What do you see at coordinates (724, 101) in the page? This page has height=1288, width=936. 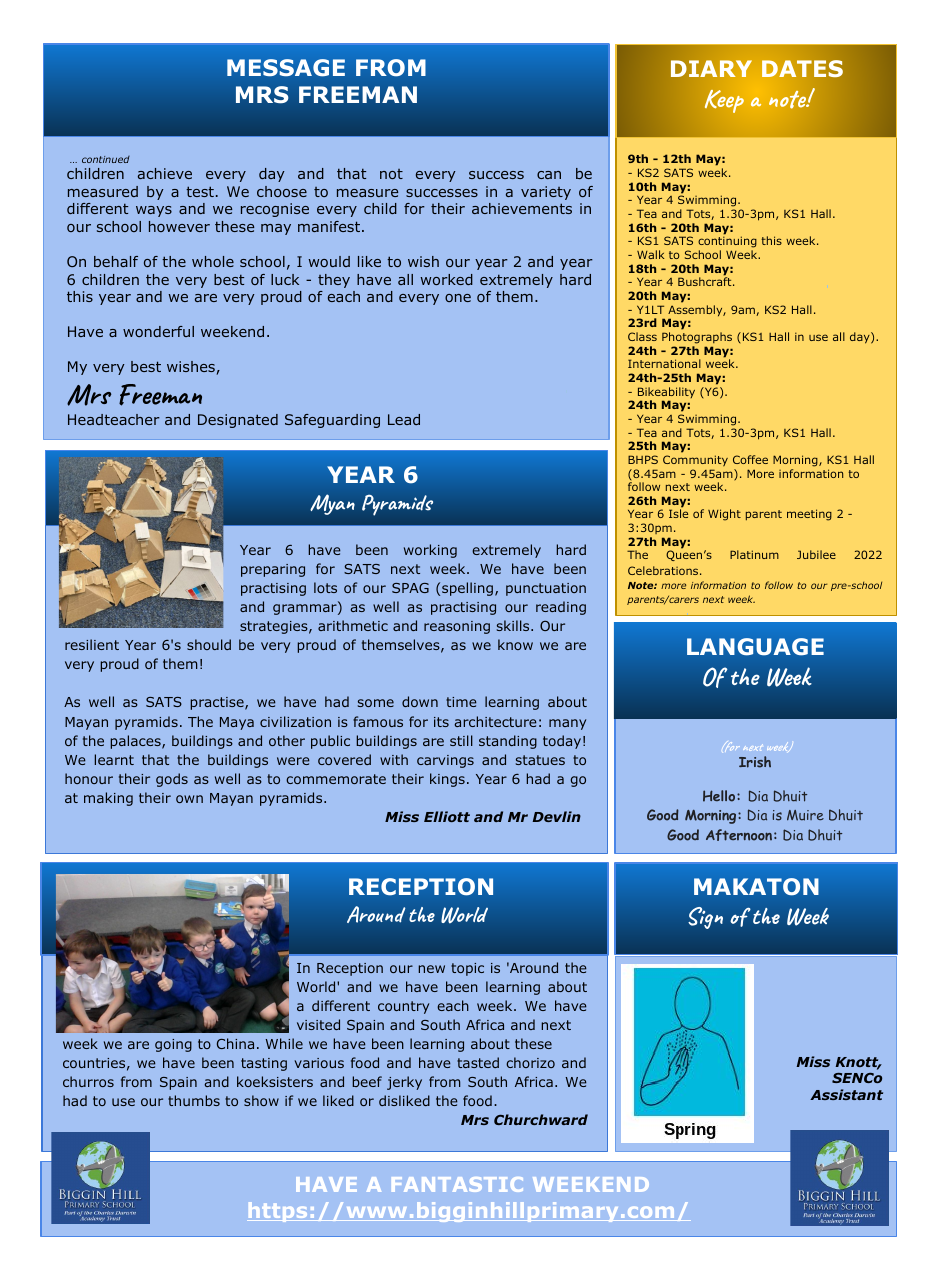 I see `Keep` at bounding box center [724, 101].
